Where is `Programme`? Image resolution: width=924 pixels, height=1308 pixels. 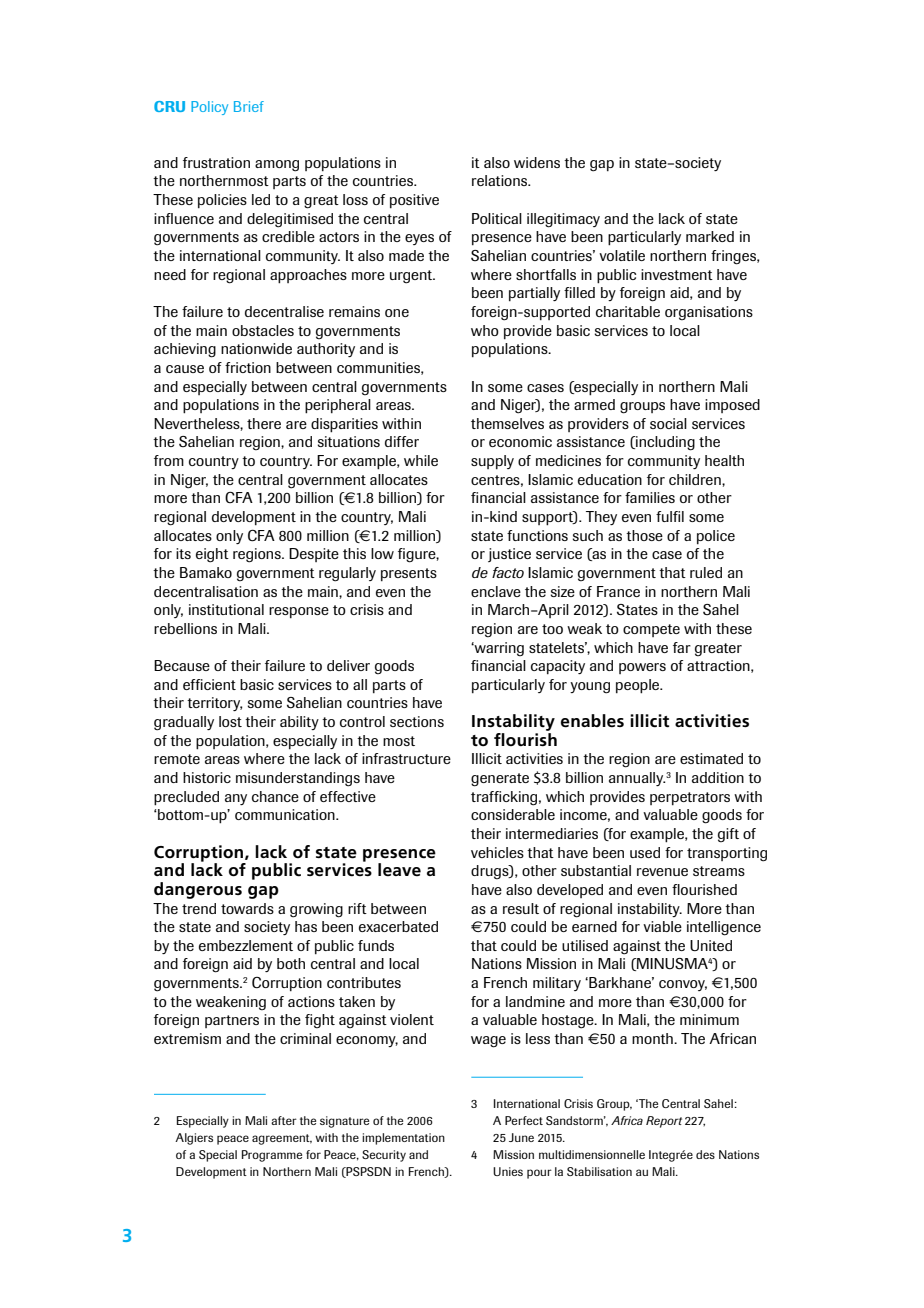
Programme is located at coordinates (272, 1156).
